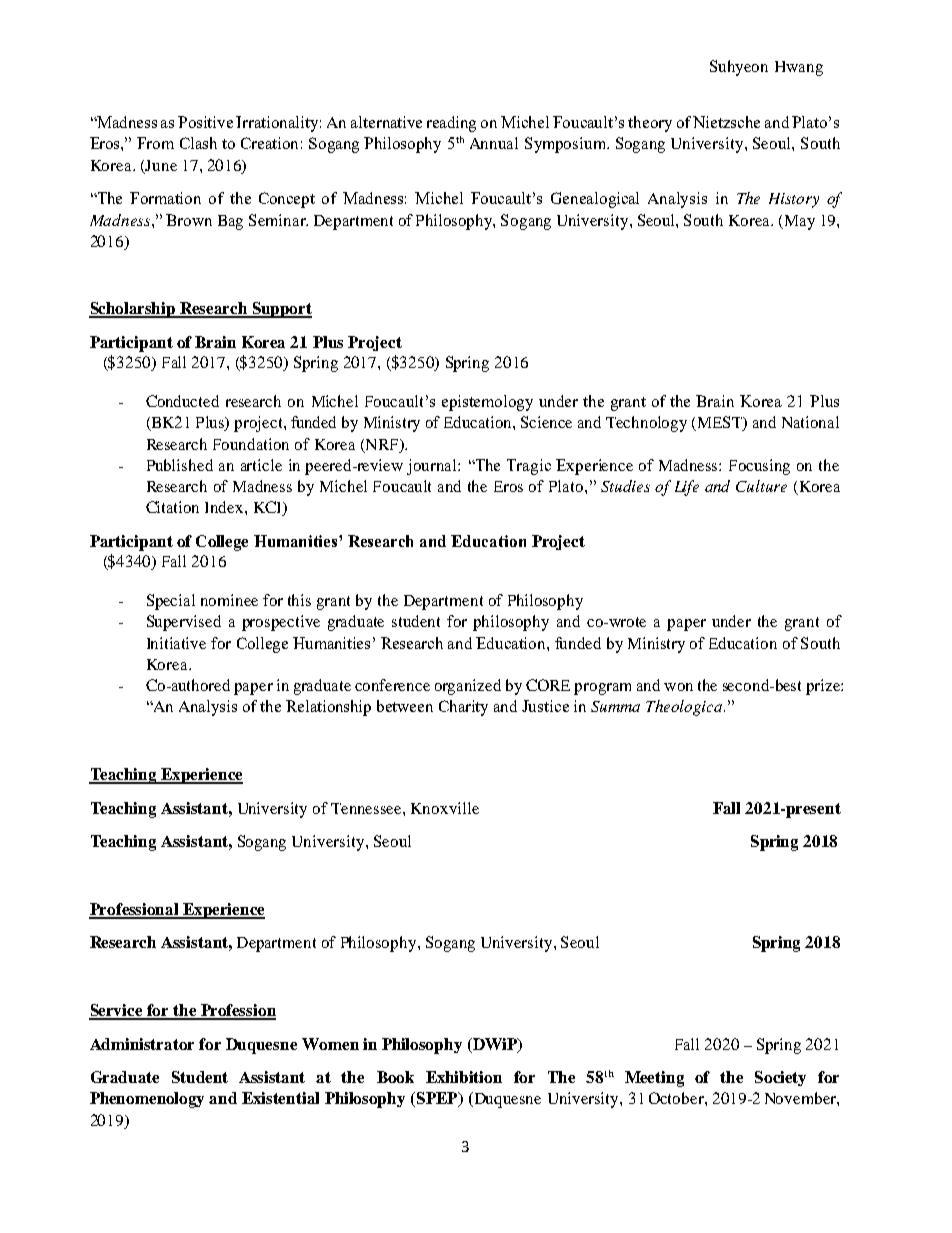  What do you see at coordinates (229, 600) in the page?
I see `nominee` at bounding box center [229, 600].
